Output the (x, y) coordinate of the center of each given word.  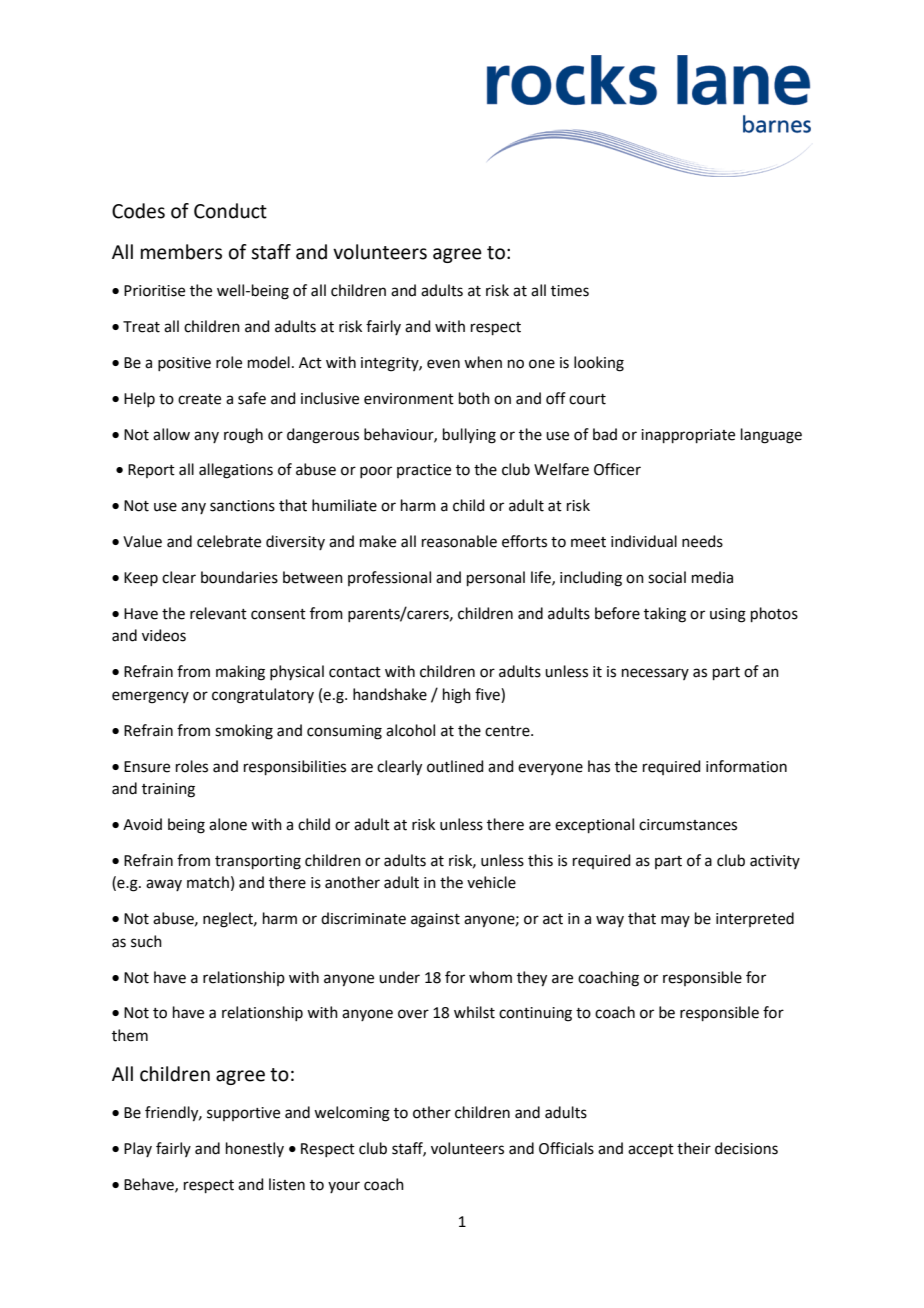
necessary (655, 674)
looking (599, 364)
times (570, 291)
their (694, 1148)
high (457, 696)
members (181, 252)
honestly (255, 1149)
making (240, 673)
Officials (566, 1148)
